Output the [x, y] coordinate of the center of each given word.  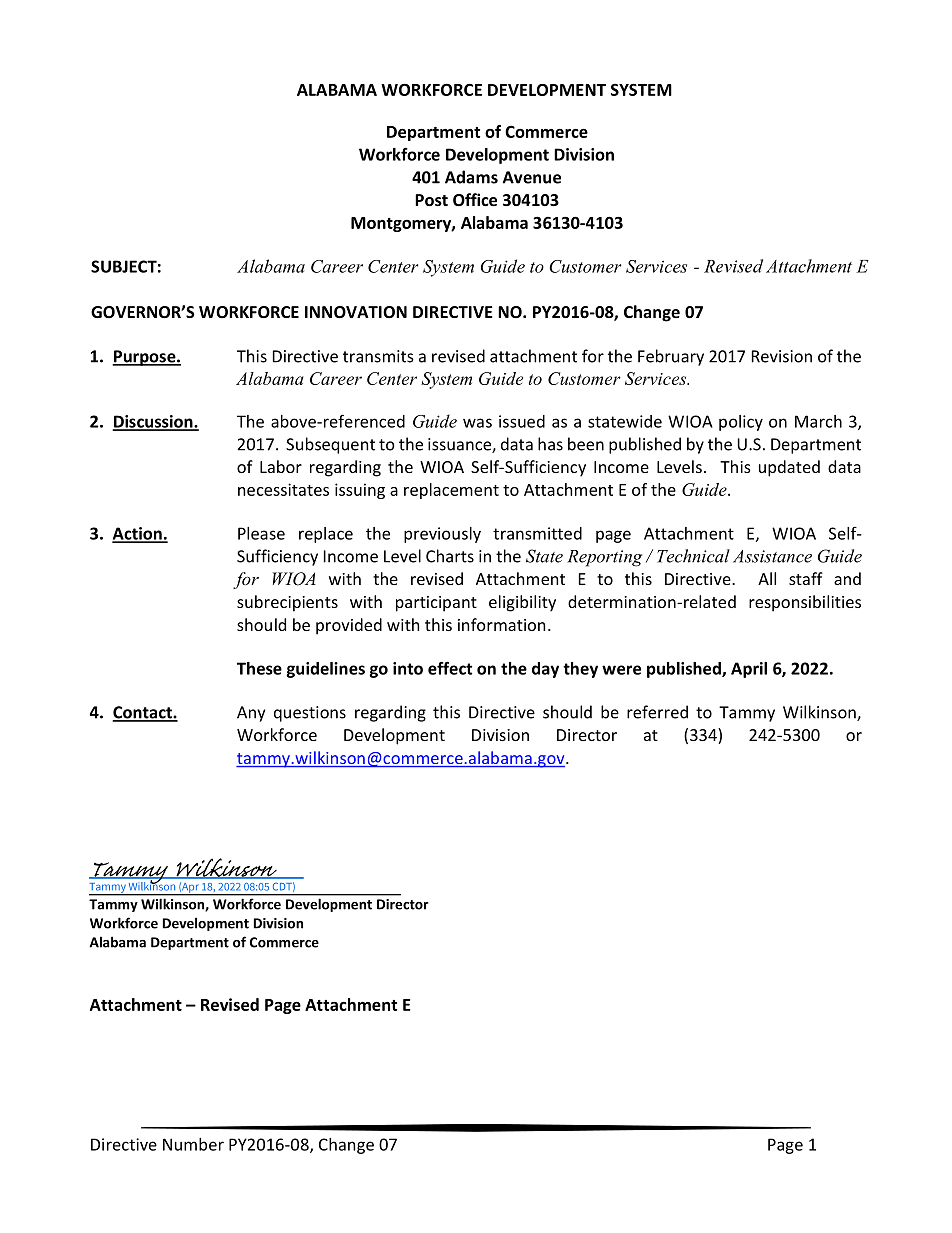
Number [193, 1144]
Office [475, 199]
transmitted [537, 533]
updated [789, 468]
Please [261, 533]
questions [310, 714]
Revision [782, 356]
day [545, 670]
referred [657, 712]
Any [251, 714]
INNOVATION [356, 312]
